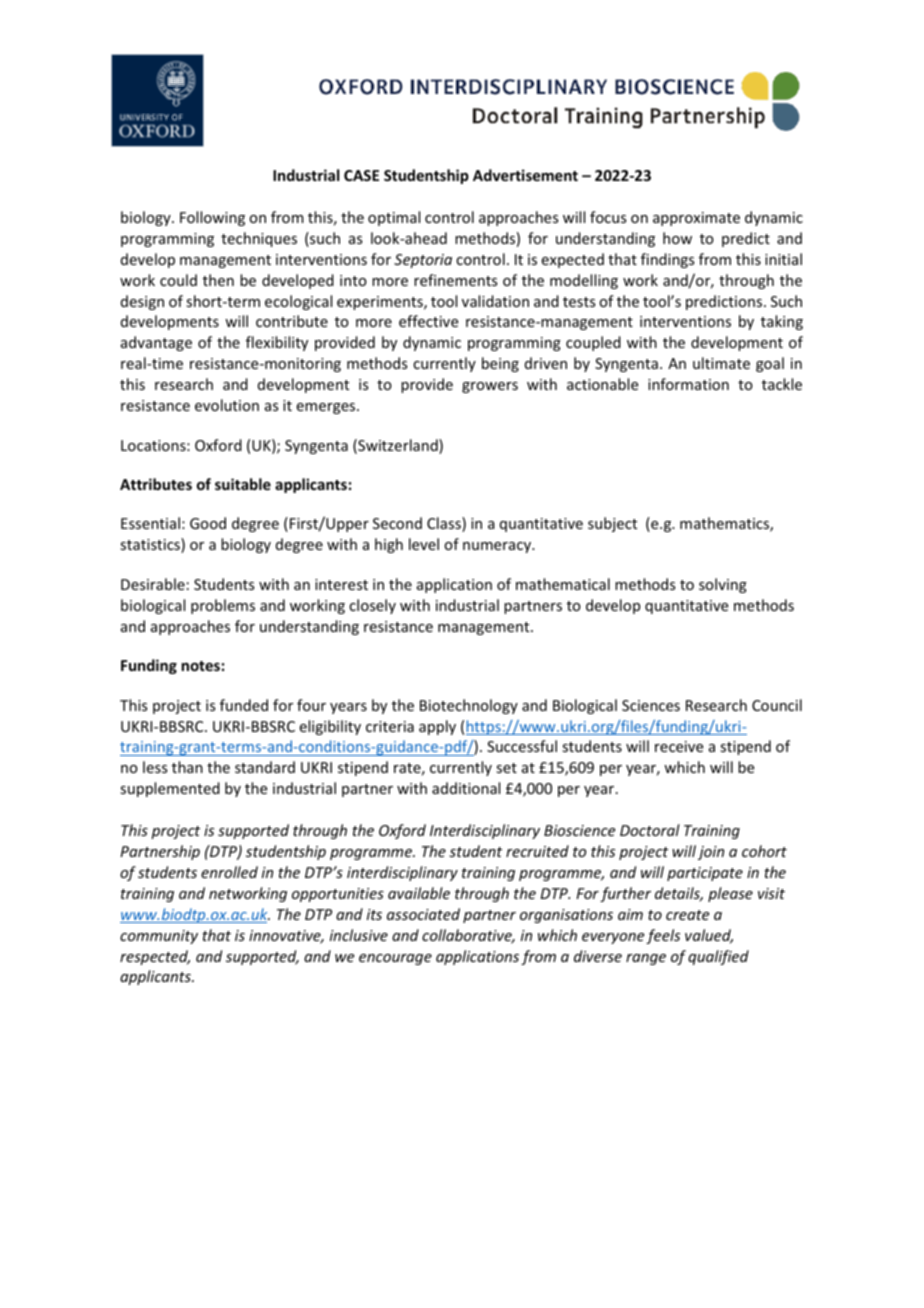 The height and width of the document is (1308, 924). Describe the element at coordinates (696, 219) in the document. I see `approximate` at that location.
